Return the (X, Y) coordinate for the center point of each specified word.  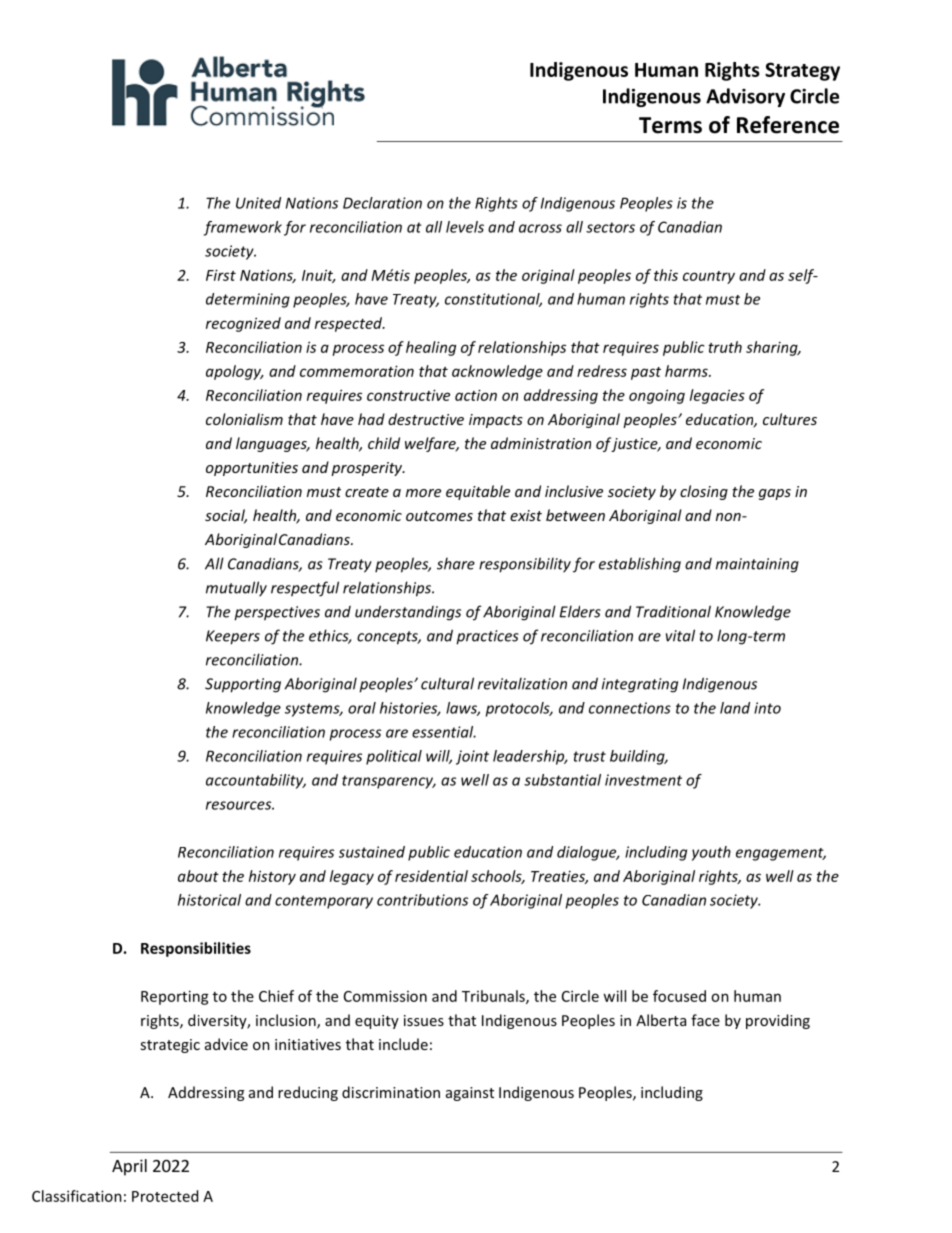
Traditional (673, 611)
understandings (408, 613)
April (129, 1167)
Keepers (233, 637)
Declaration (382, 203)
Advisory (745, 97)
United (258, 203)
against (470, 1094)
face (705, 1020)
